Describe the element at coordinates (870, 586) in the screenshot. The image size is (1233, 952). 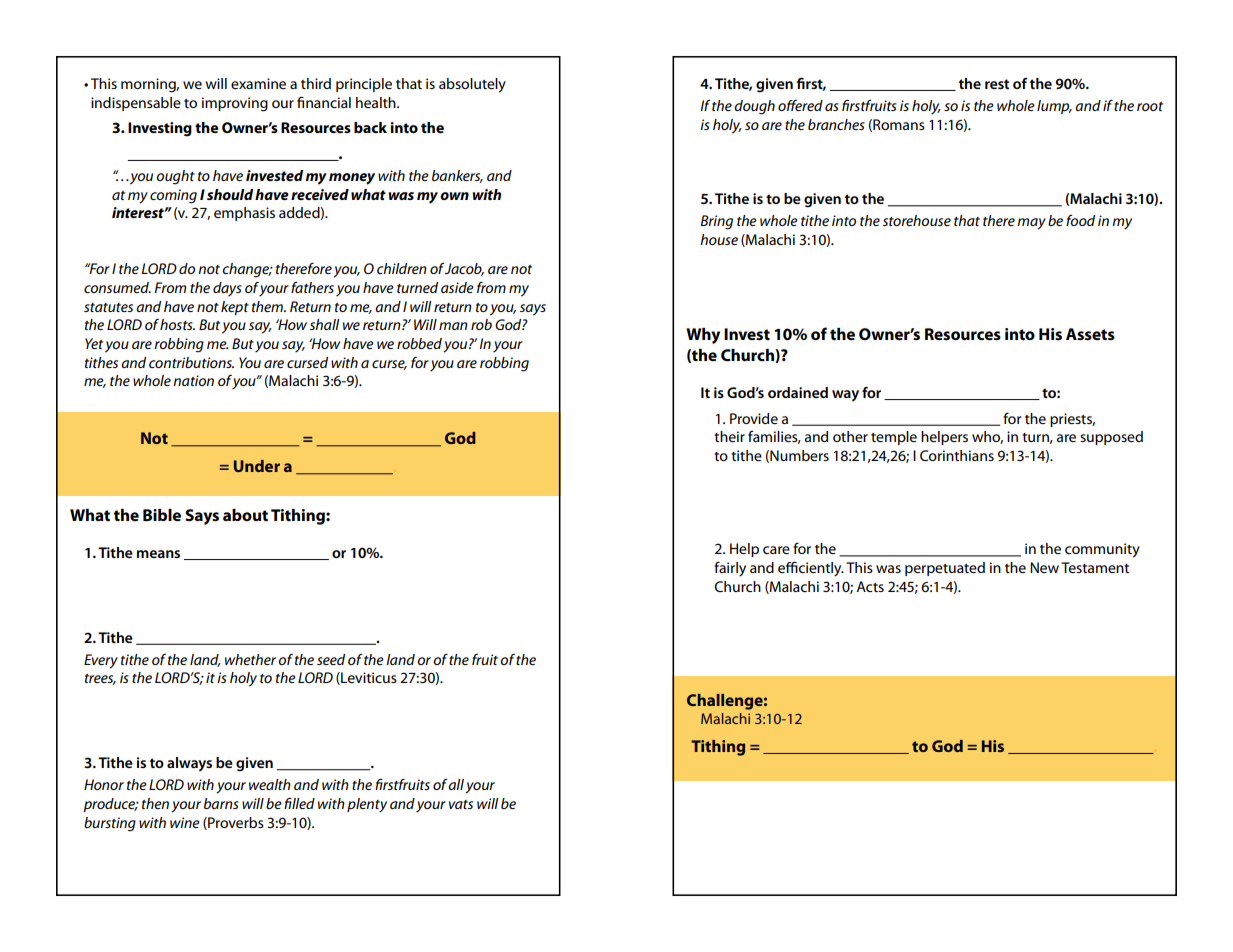
I see `Acts` at that location.
